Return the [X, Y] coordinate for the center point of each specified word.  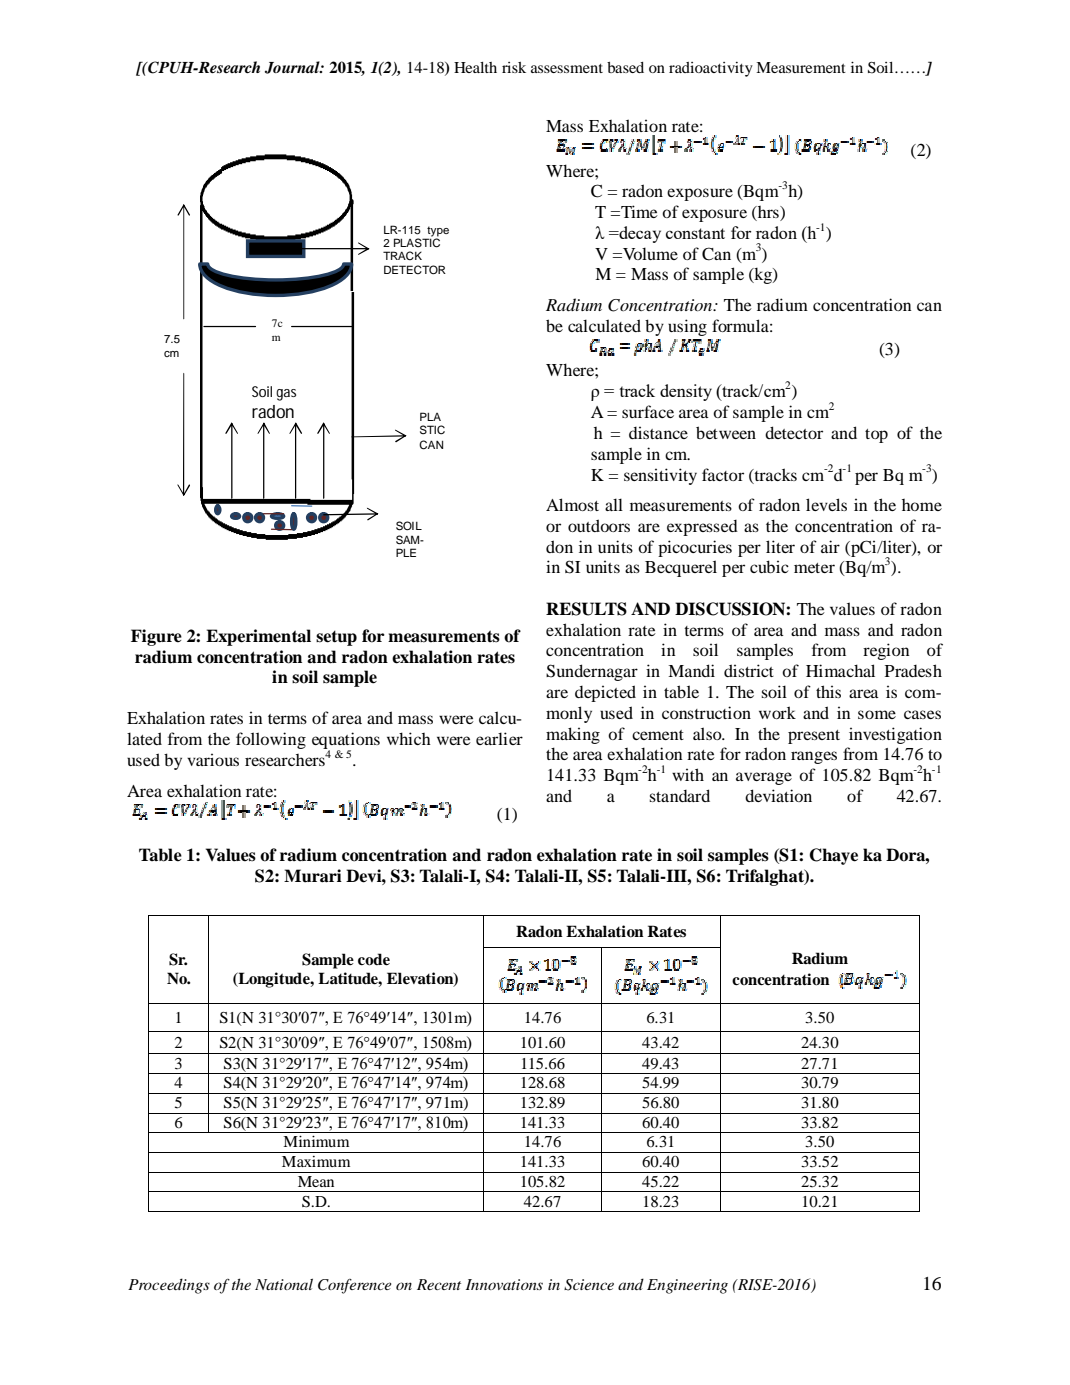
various [213, 759]
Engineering [687, 1286]
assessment [567, 68]
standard [679, 795]
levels [826, 504]
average [764, 778]
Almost [572, 504]
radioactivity [711, 69]
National [284, 1284]
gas [286, 395]
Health [475, 67]
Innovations [504, 1284]
